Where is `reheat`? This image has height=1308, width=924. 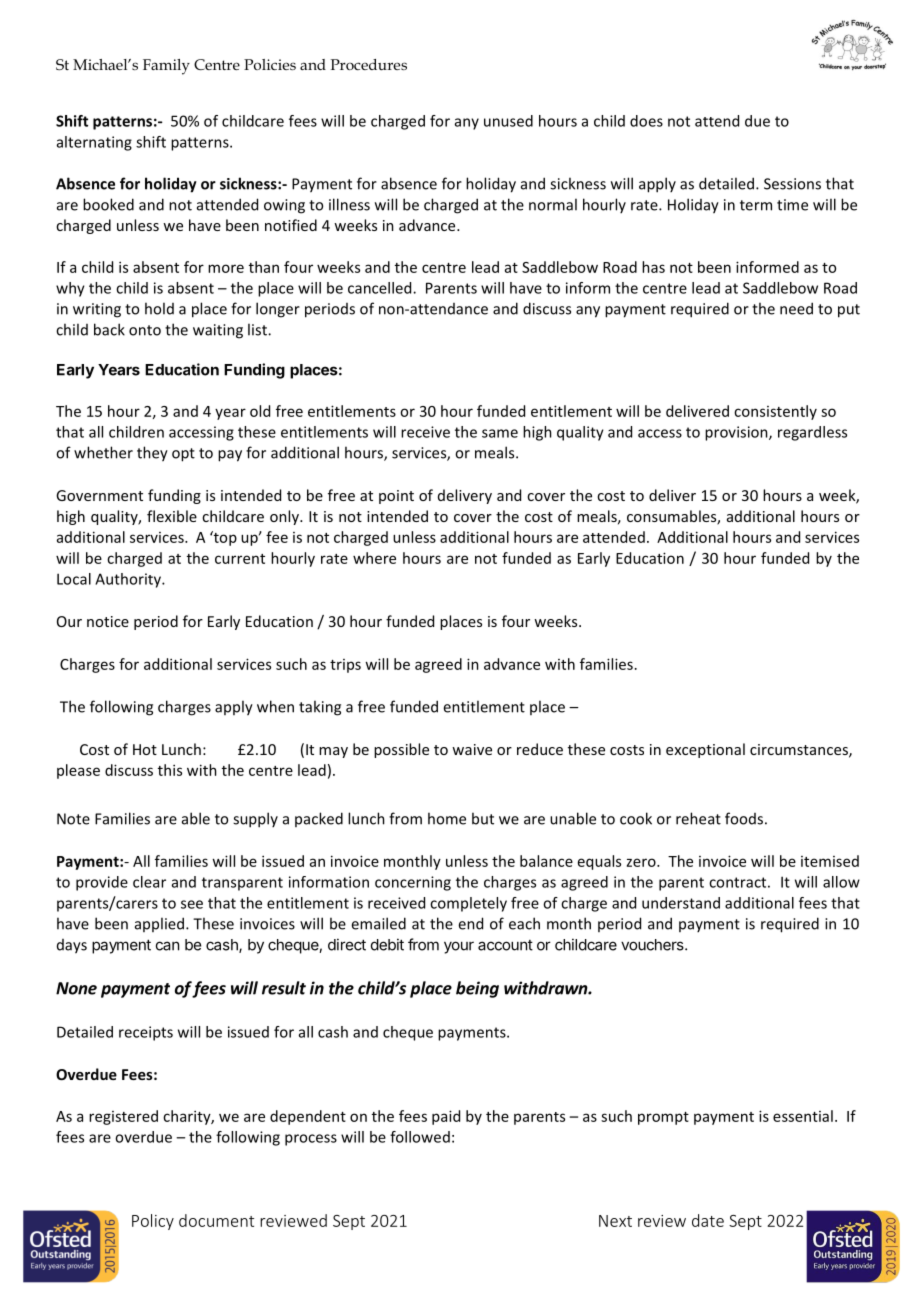
reheat is located at coordinates (698, 818).
